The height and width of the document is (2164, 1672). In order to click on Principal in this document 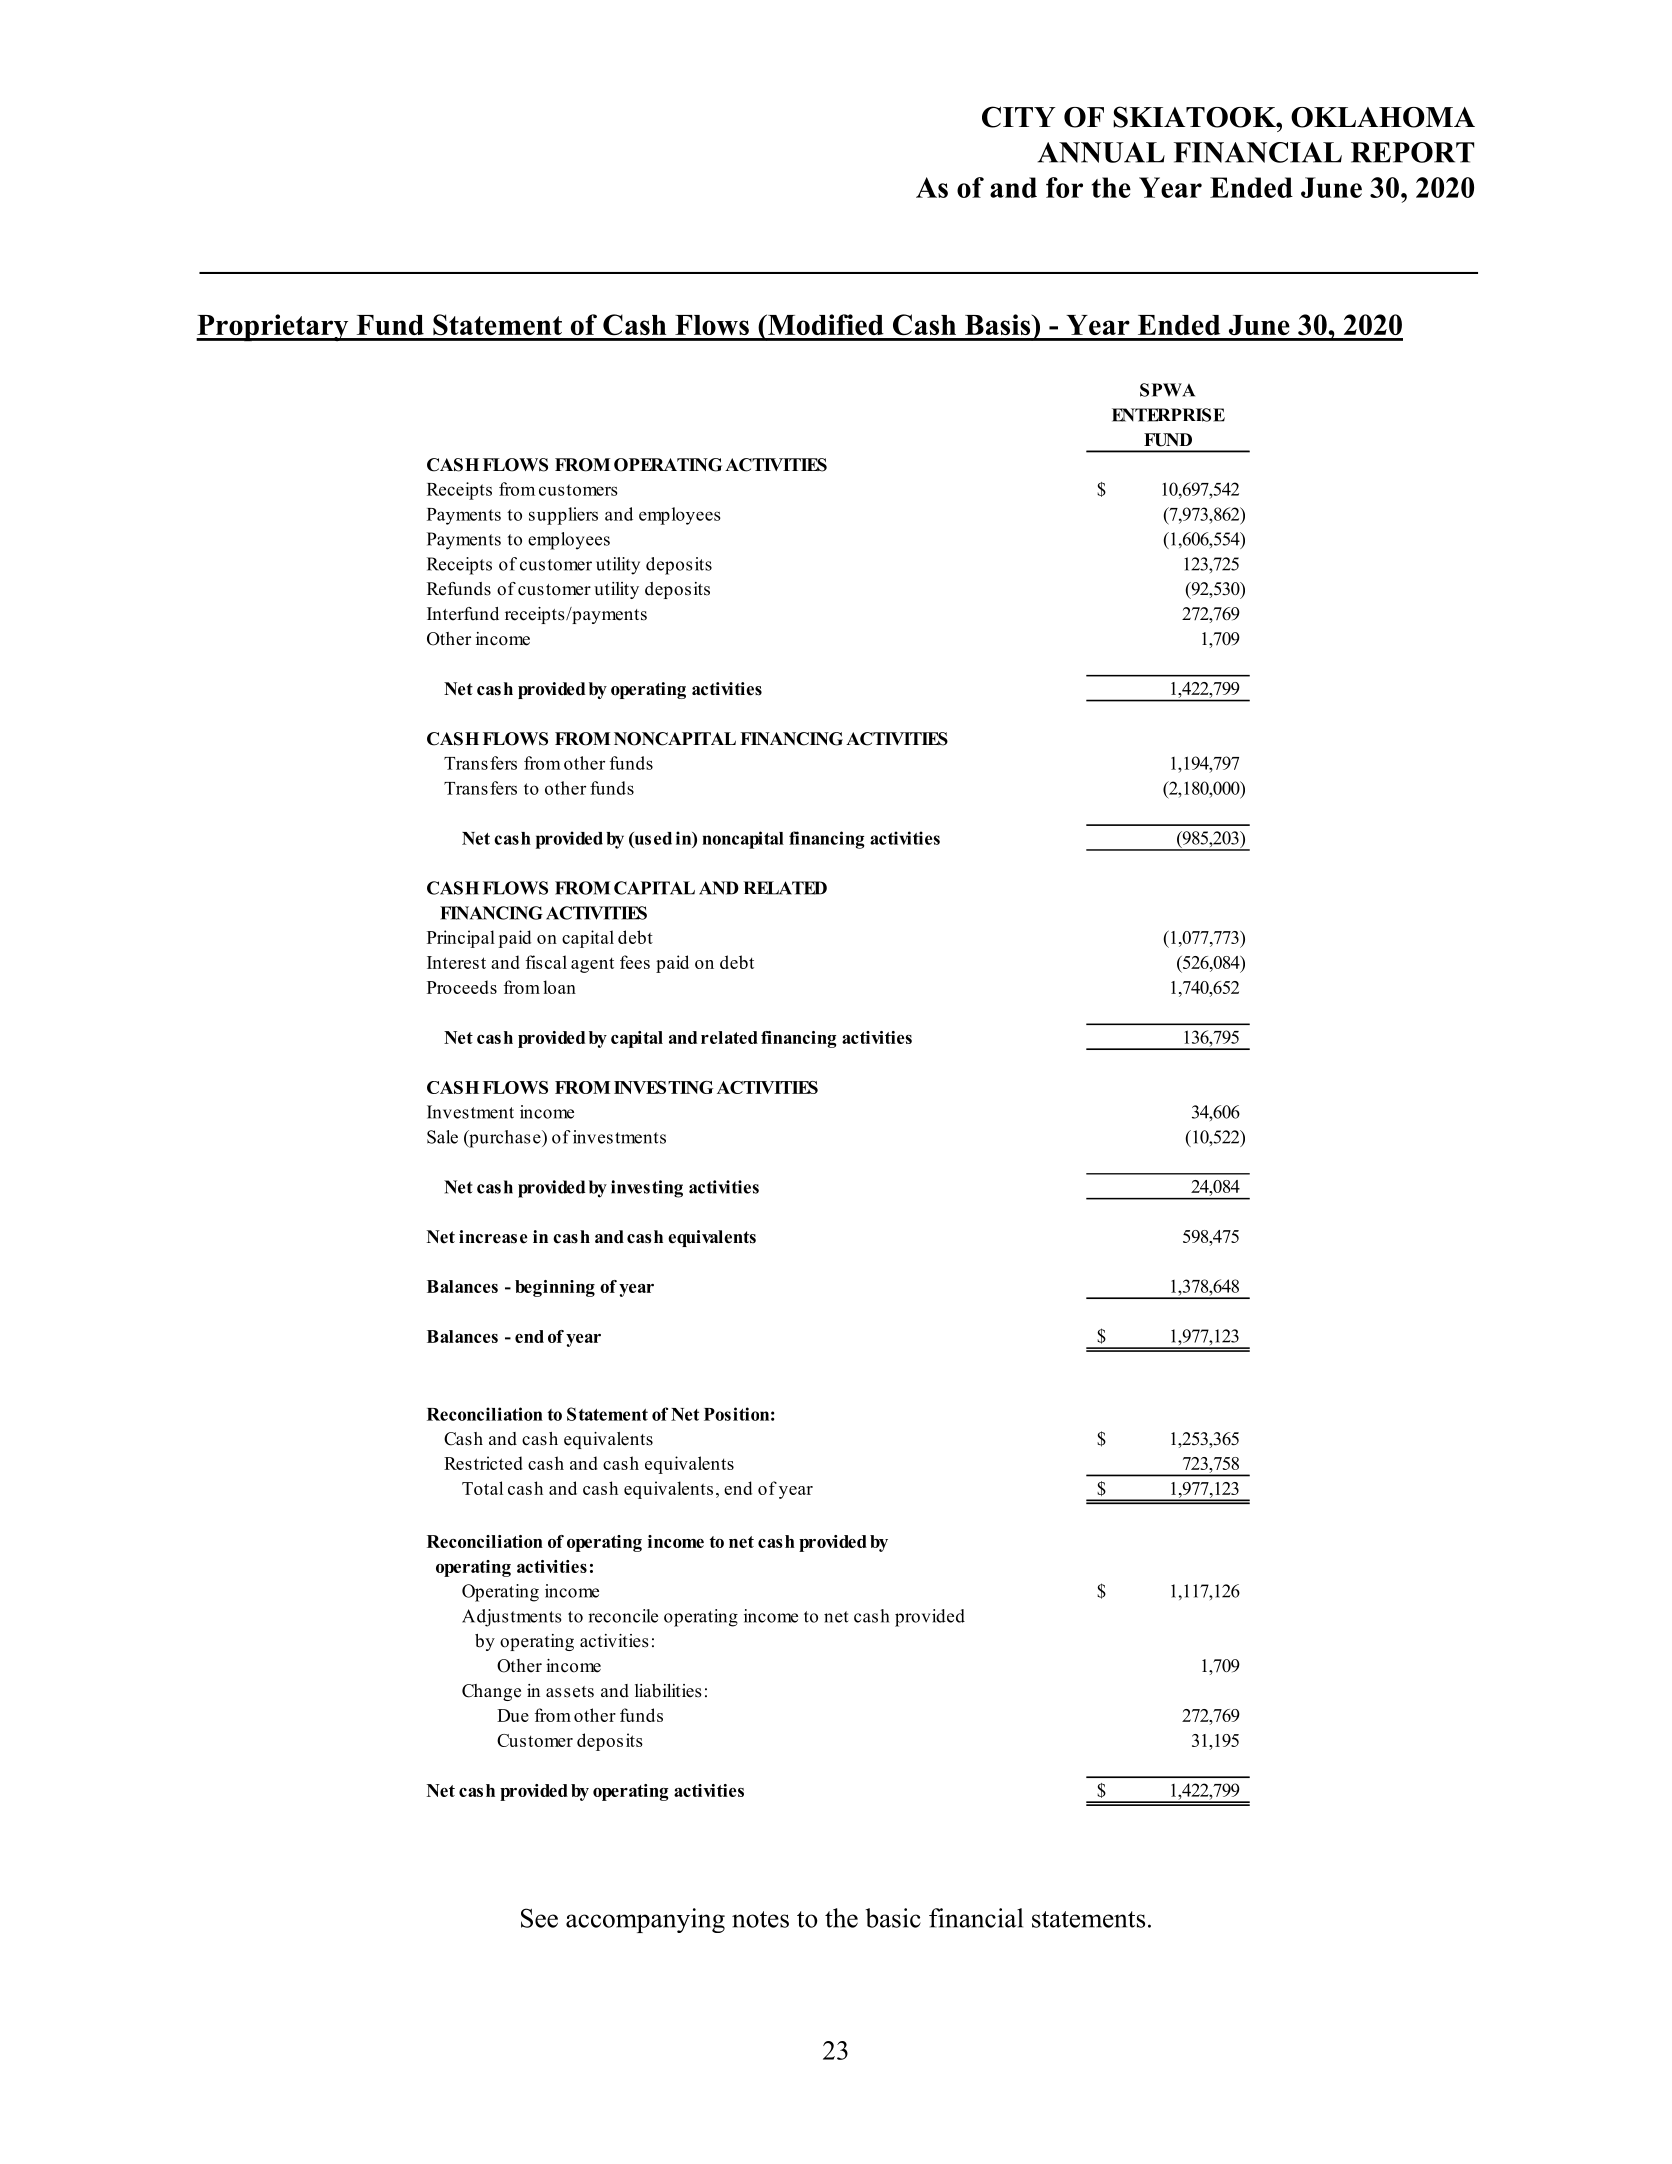, I will do `click(461, 939)`.
